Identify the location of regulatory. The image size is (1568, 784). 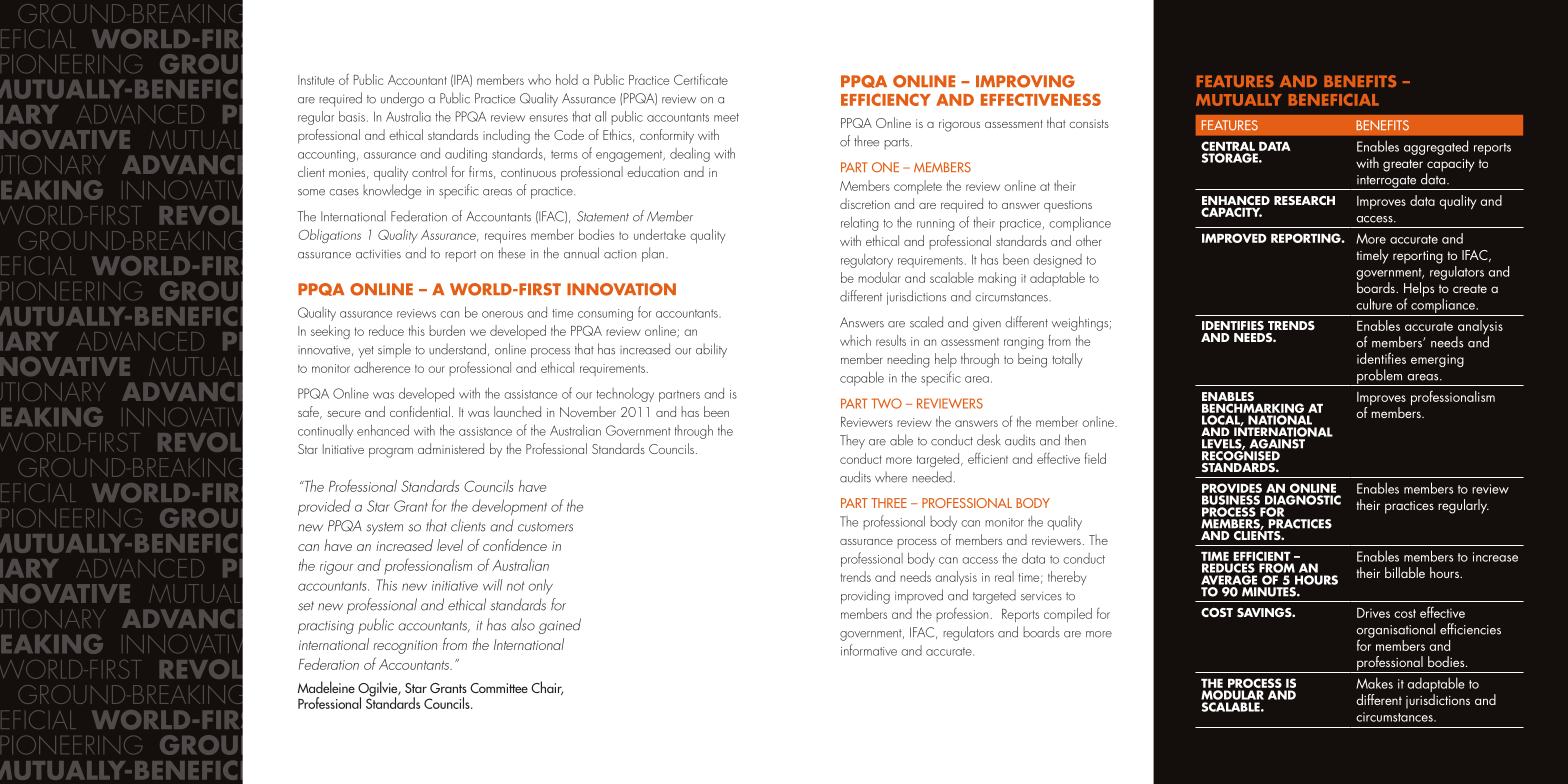
(867, 261).
